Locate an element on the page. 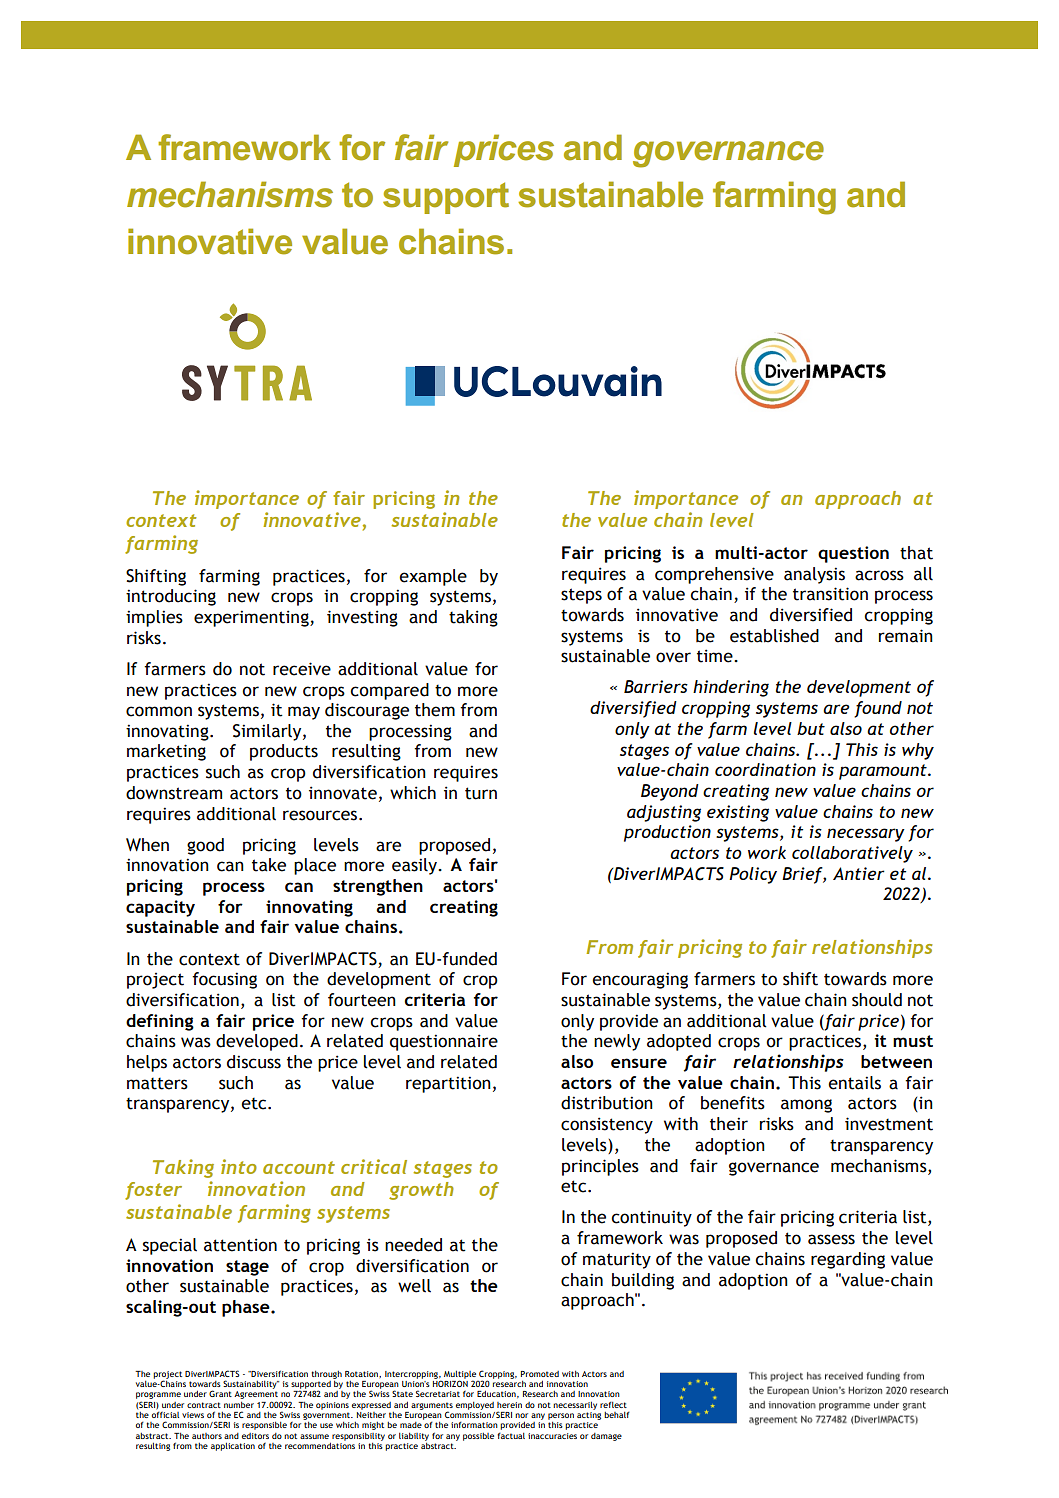 This image has height=1498, width=1059. focusing is located at coordinates (224, 980).
